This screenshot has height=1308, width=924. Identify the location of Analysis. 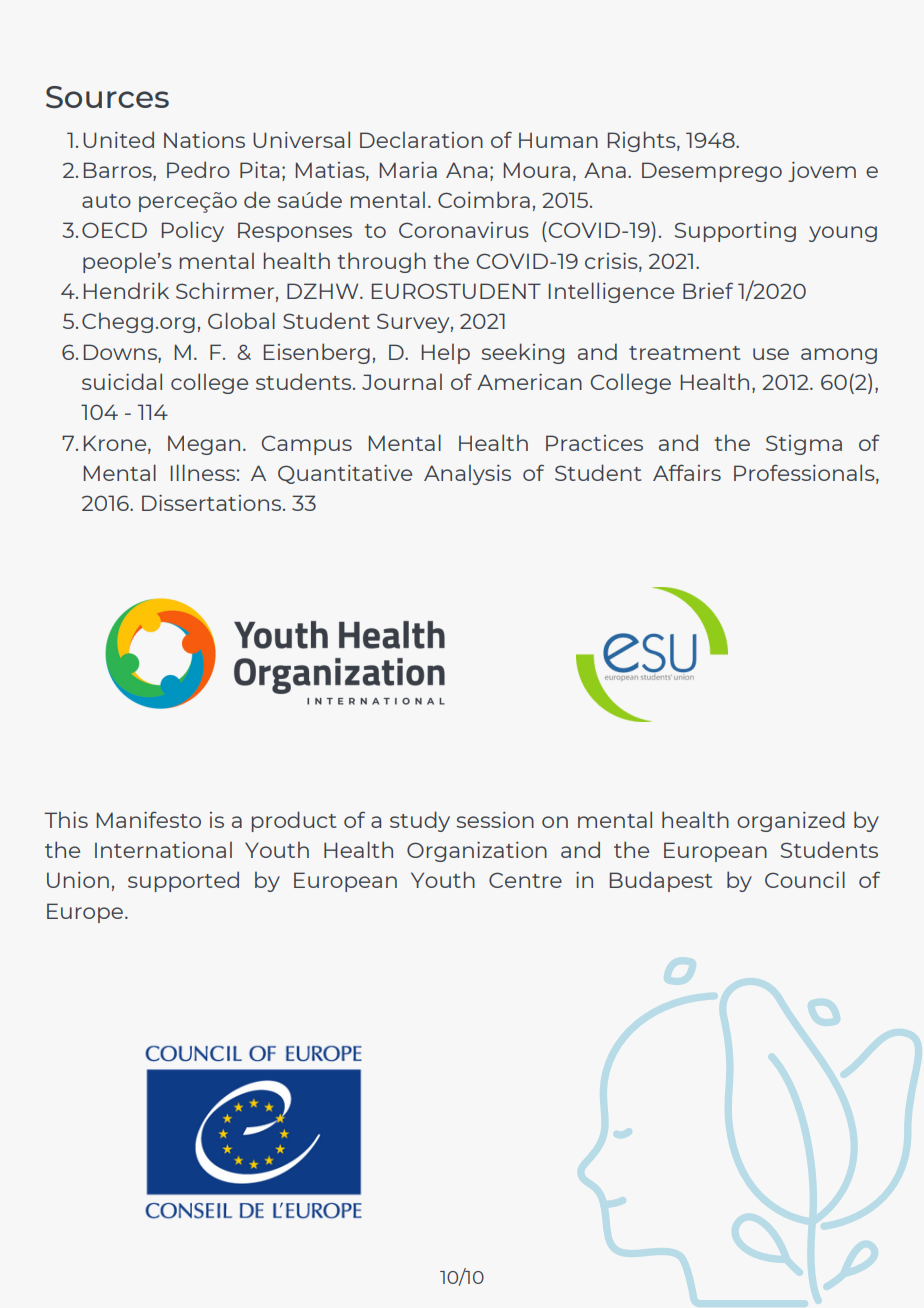
(467, 474).
